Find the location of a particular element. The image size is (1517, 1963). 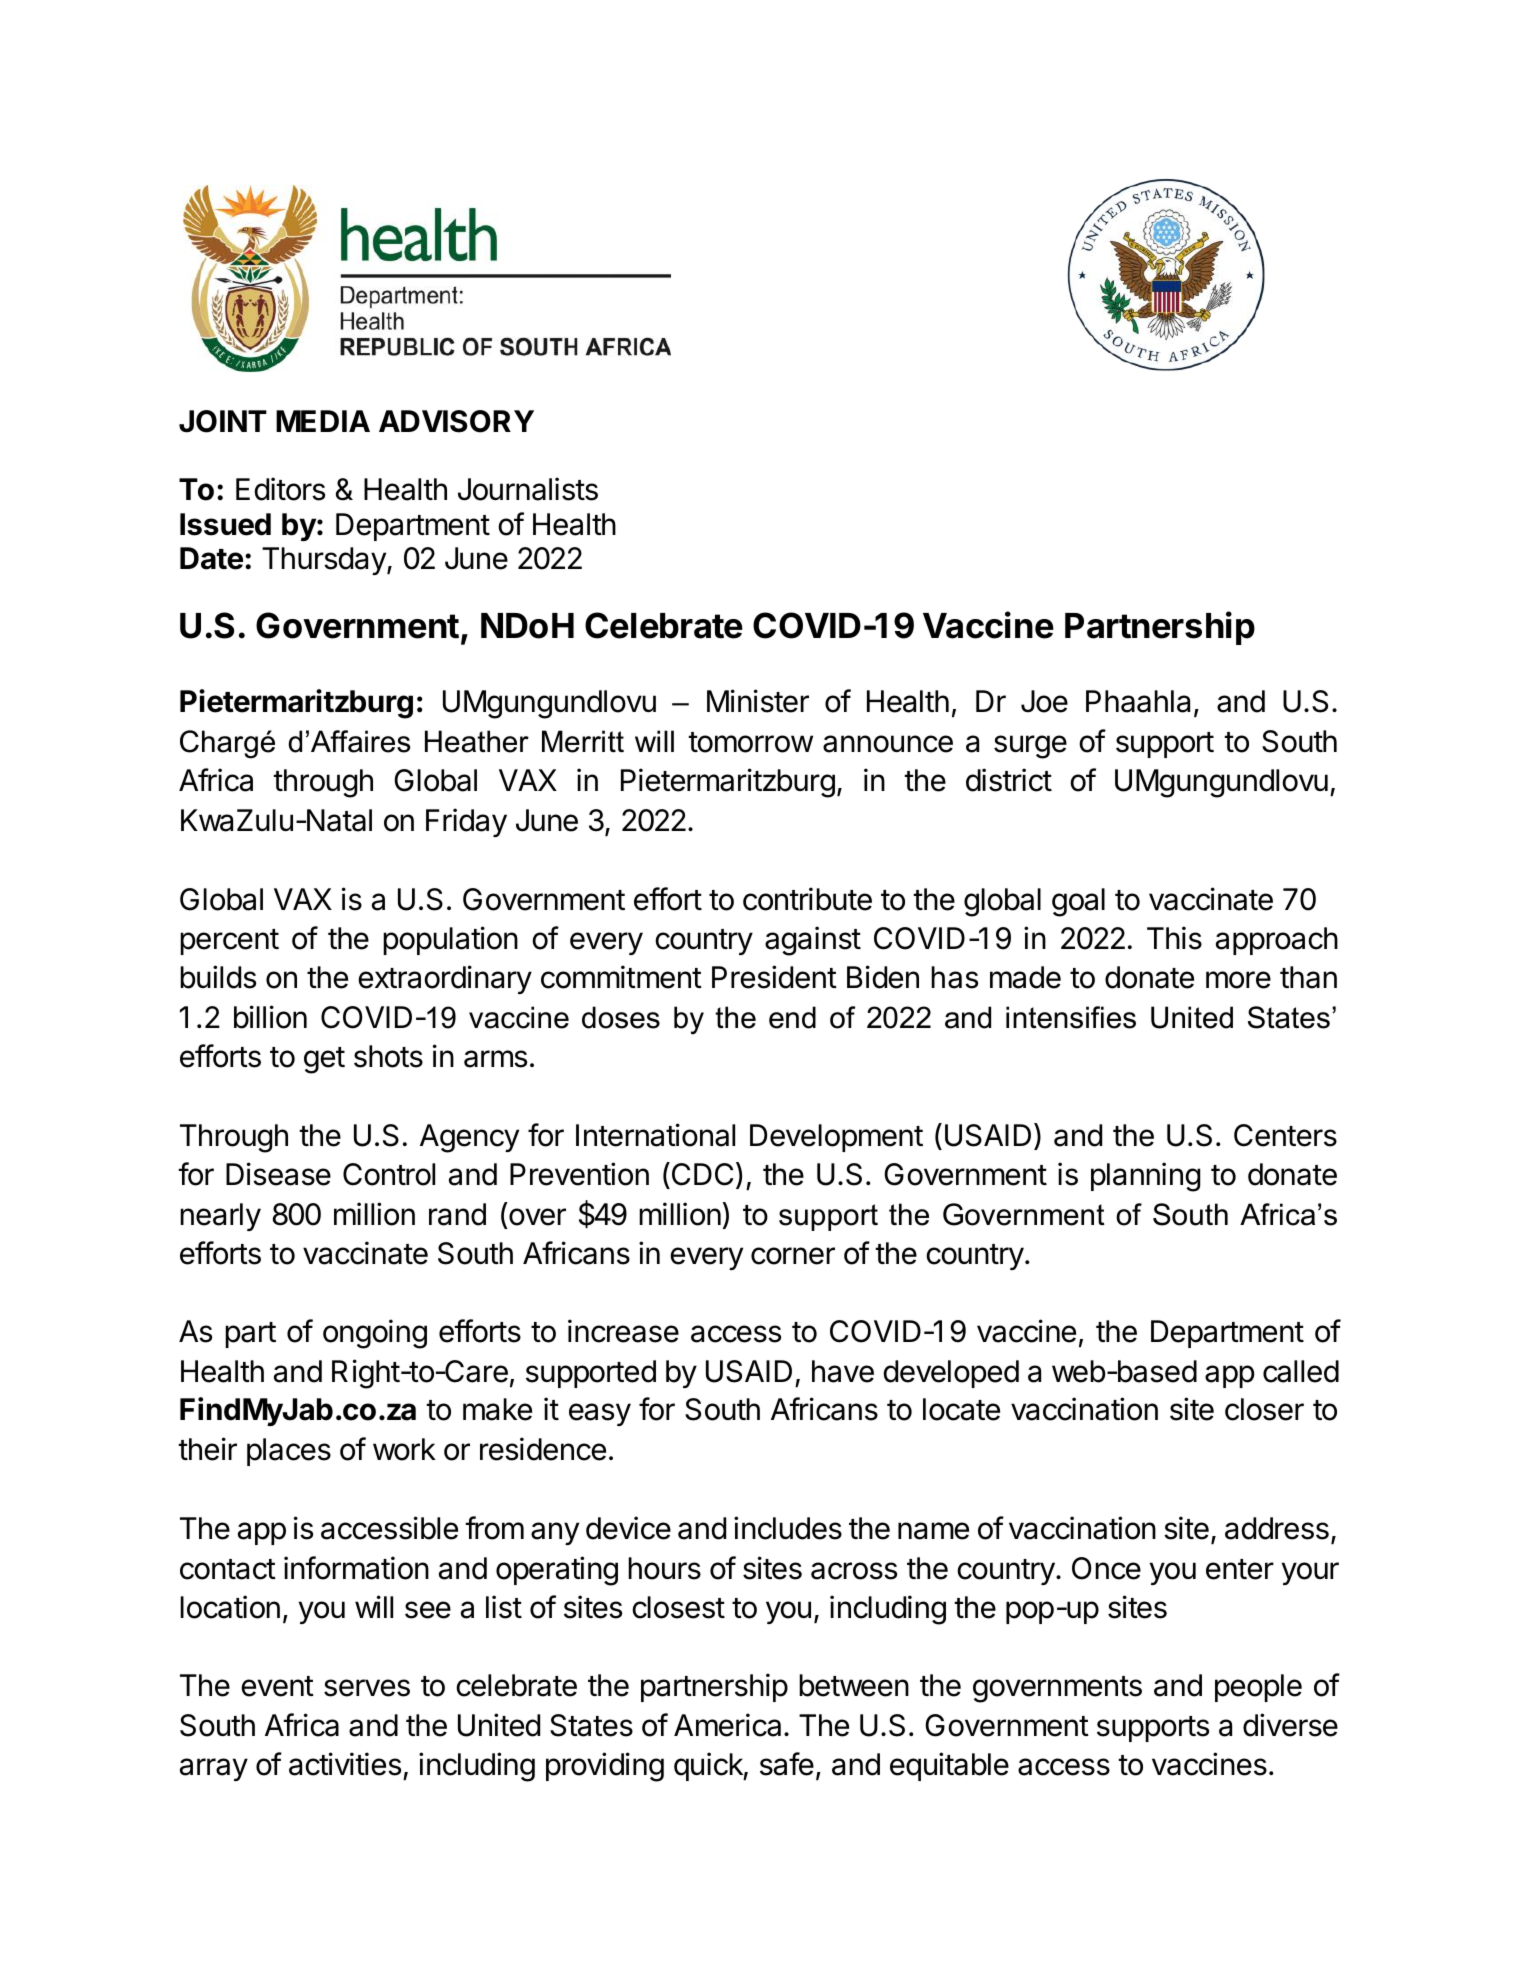

MEDIA is located at coordinates (323, 421).
